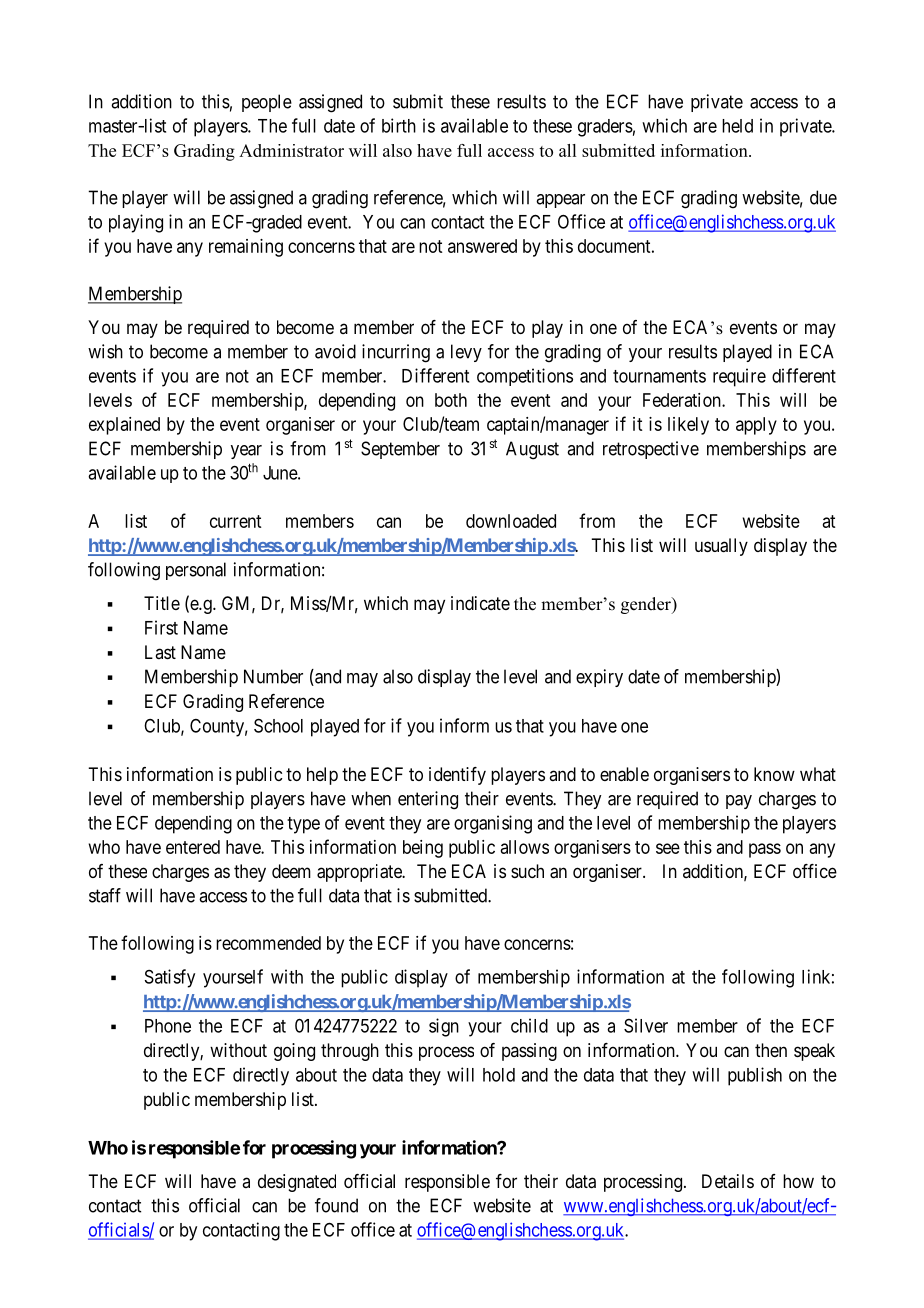  What do you see at coordinates (499, 1075) in the page?
I see `hold` at bounding box center [499, 1075].
